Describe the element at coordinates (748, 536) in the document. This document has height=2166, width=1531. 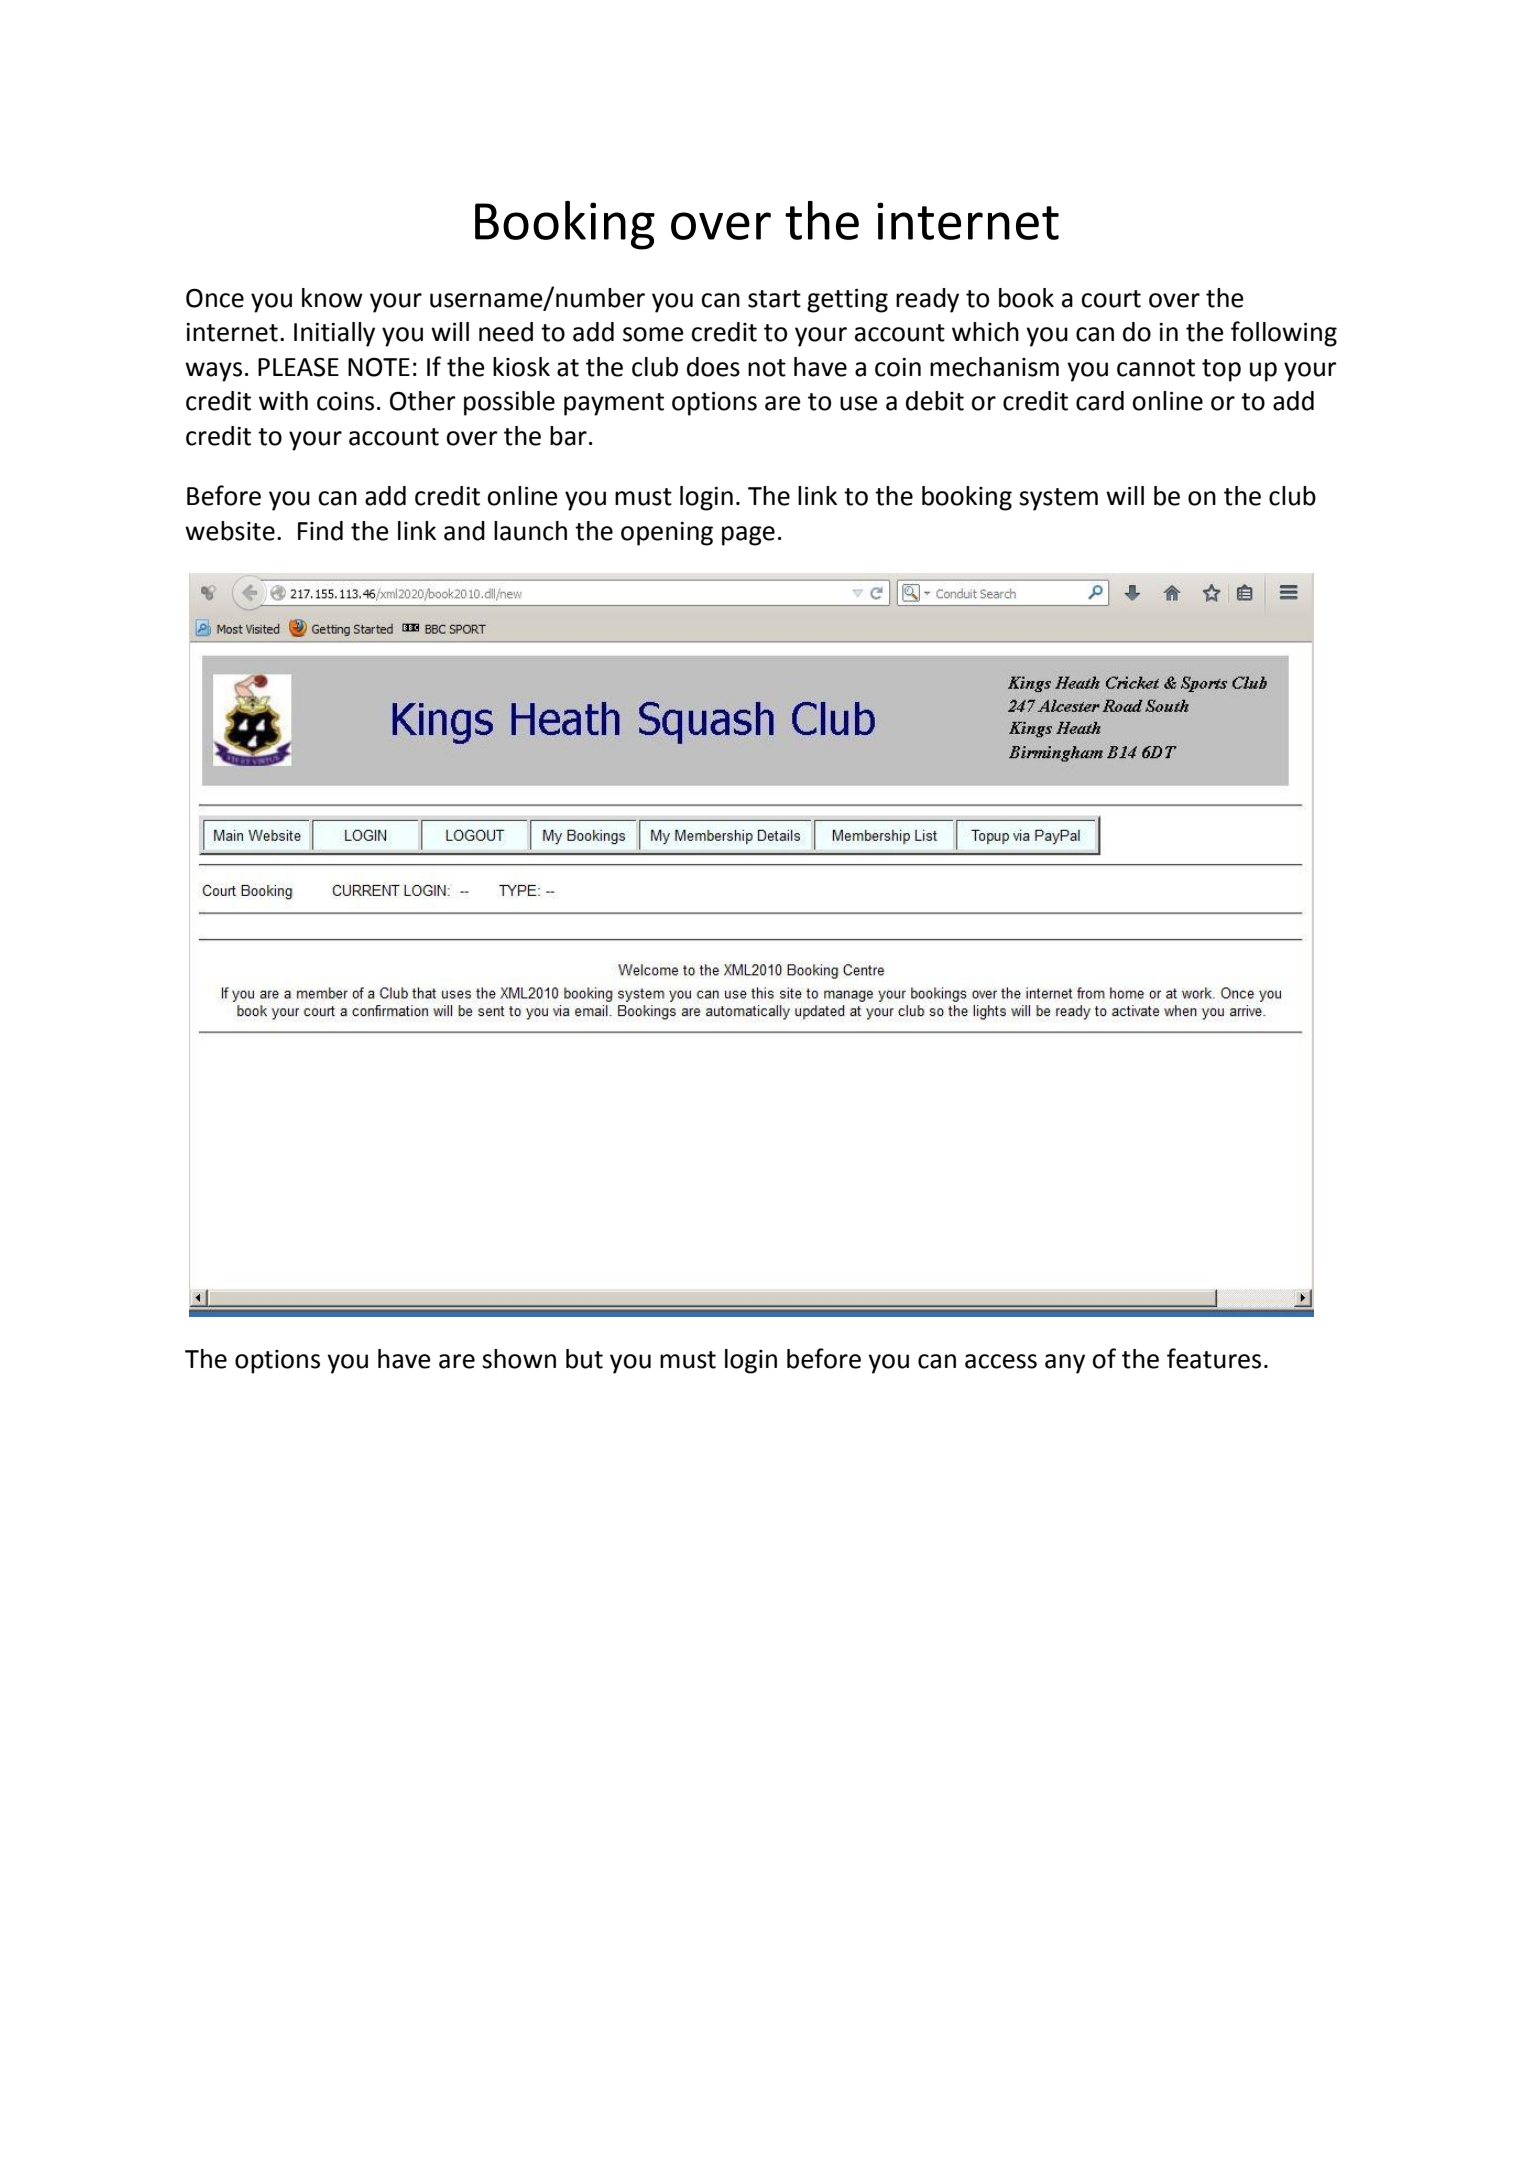
I see `page` at that location.
